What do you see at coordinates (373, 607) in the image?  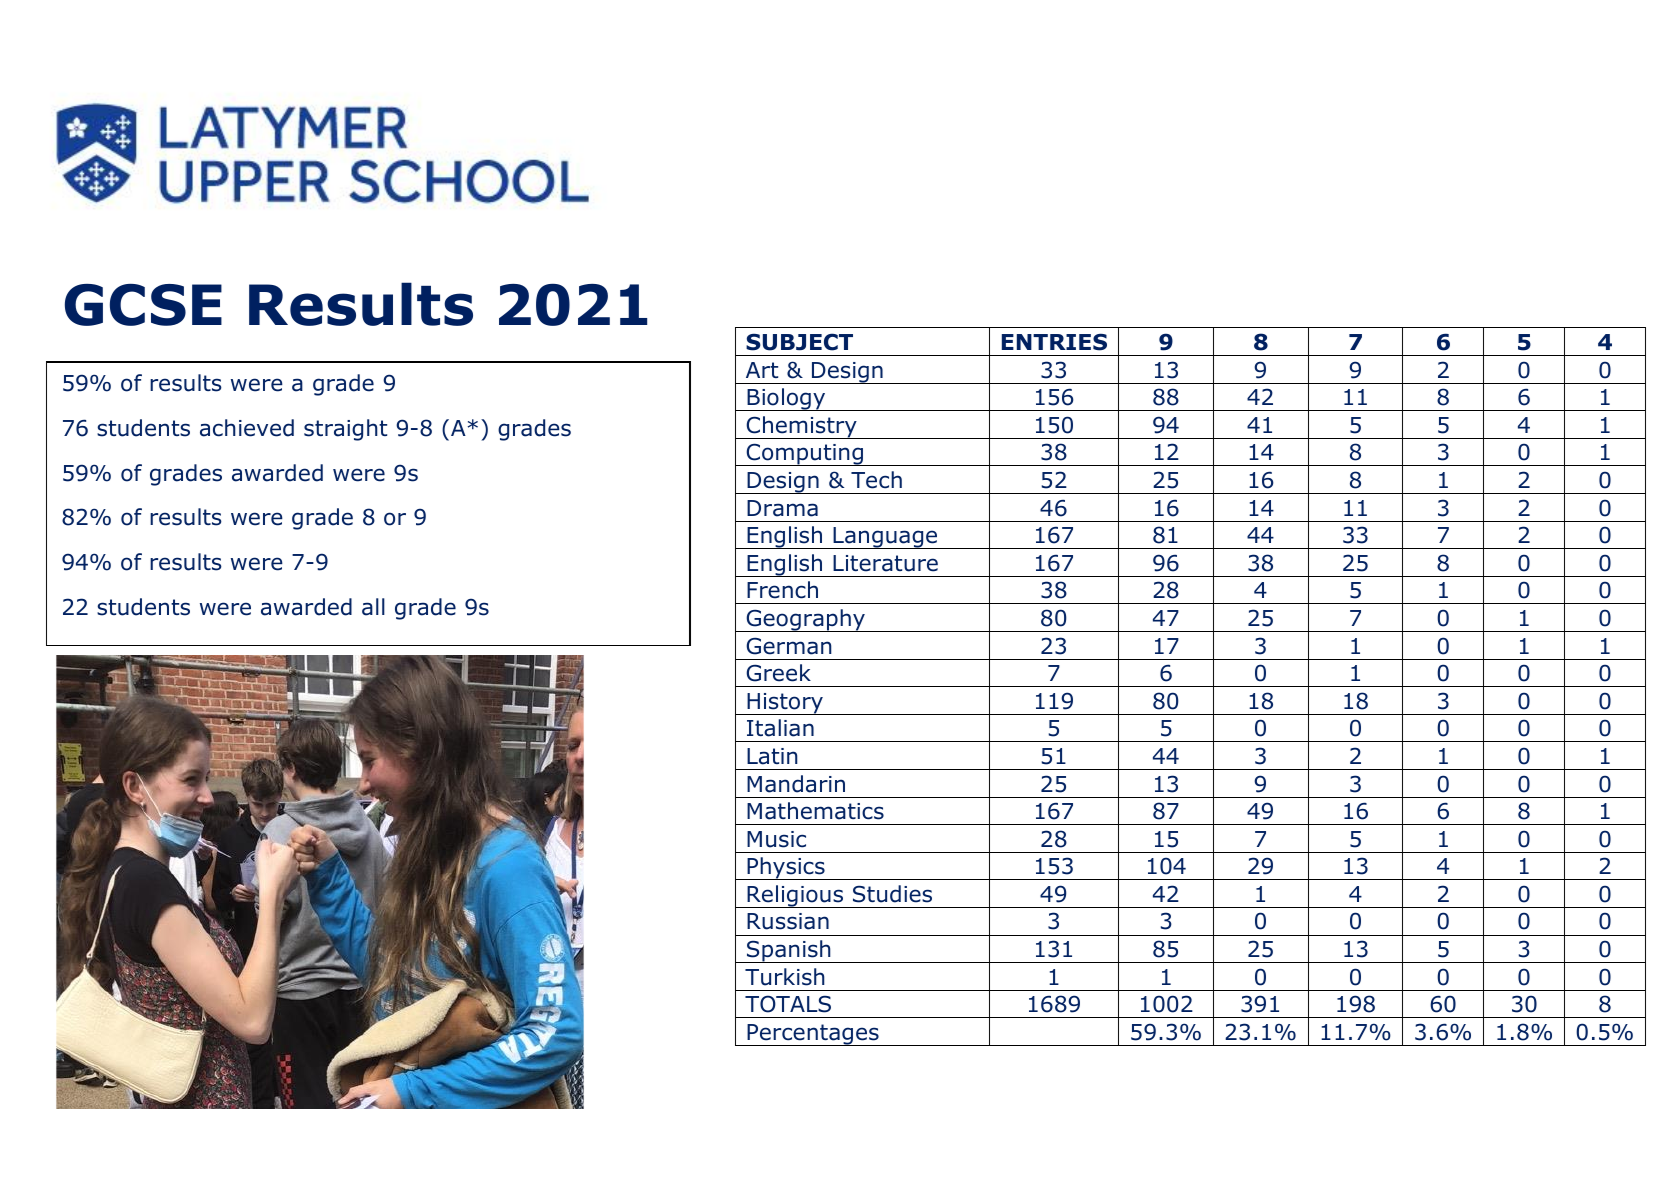 I see `all` at bounding box center [373, 607].
